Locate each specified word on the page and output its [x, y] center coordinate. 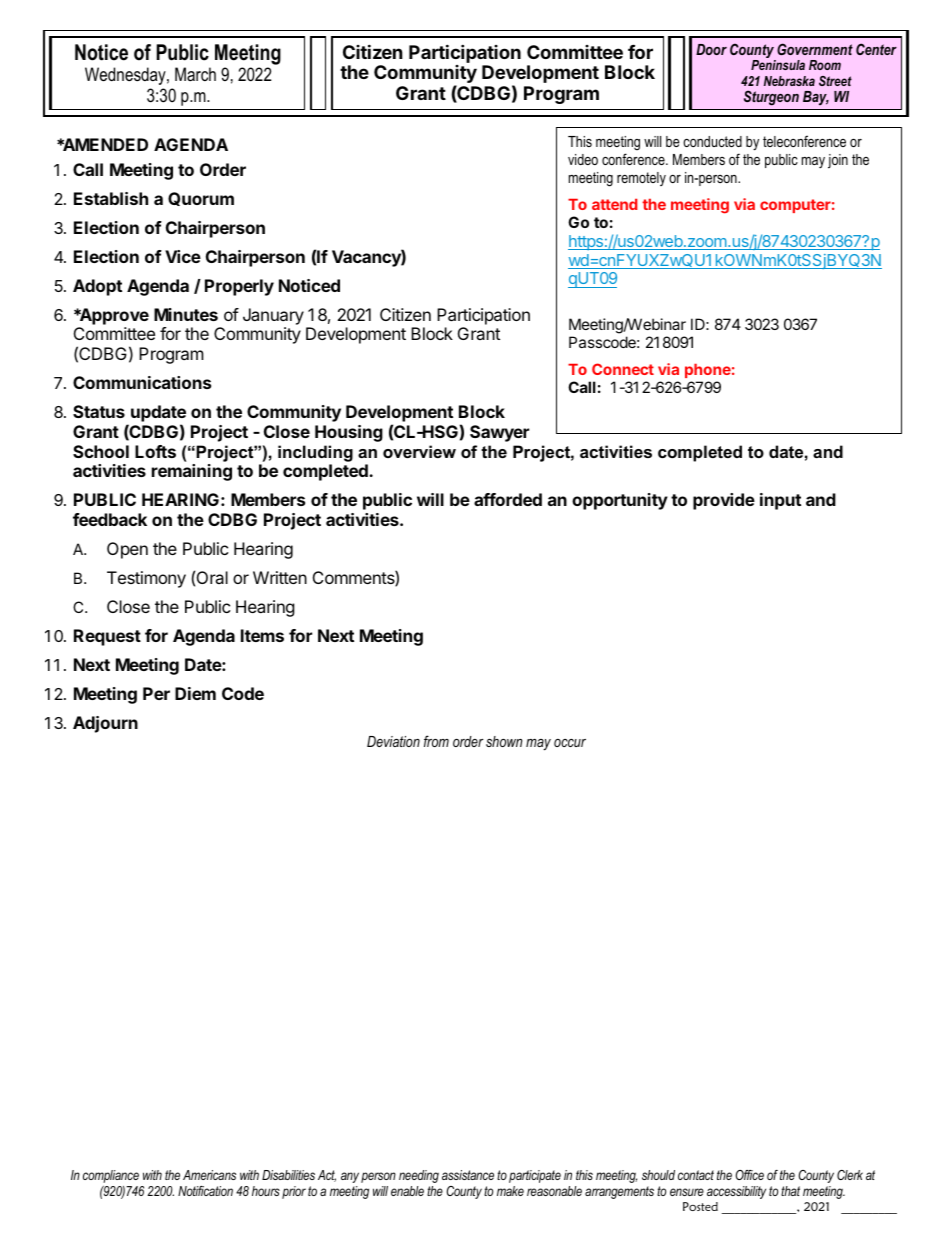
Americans [209, 1175]
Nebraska [789, 81]
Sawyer [499, 433]
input [780, 501]
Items [262, 635]
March [195, 74]
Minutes [186, 314]
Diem [195, 693]
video [583, 159]
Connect [623, 369]
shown [504, 741]
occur [570, 743]
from [436, 741]
